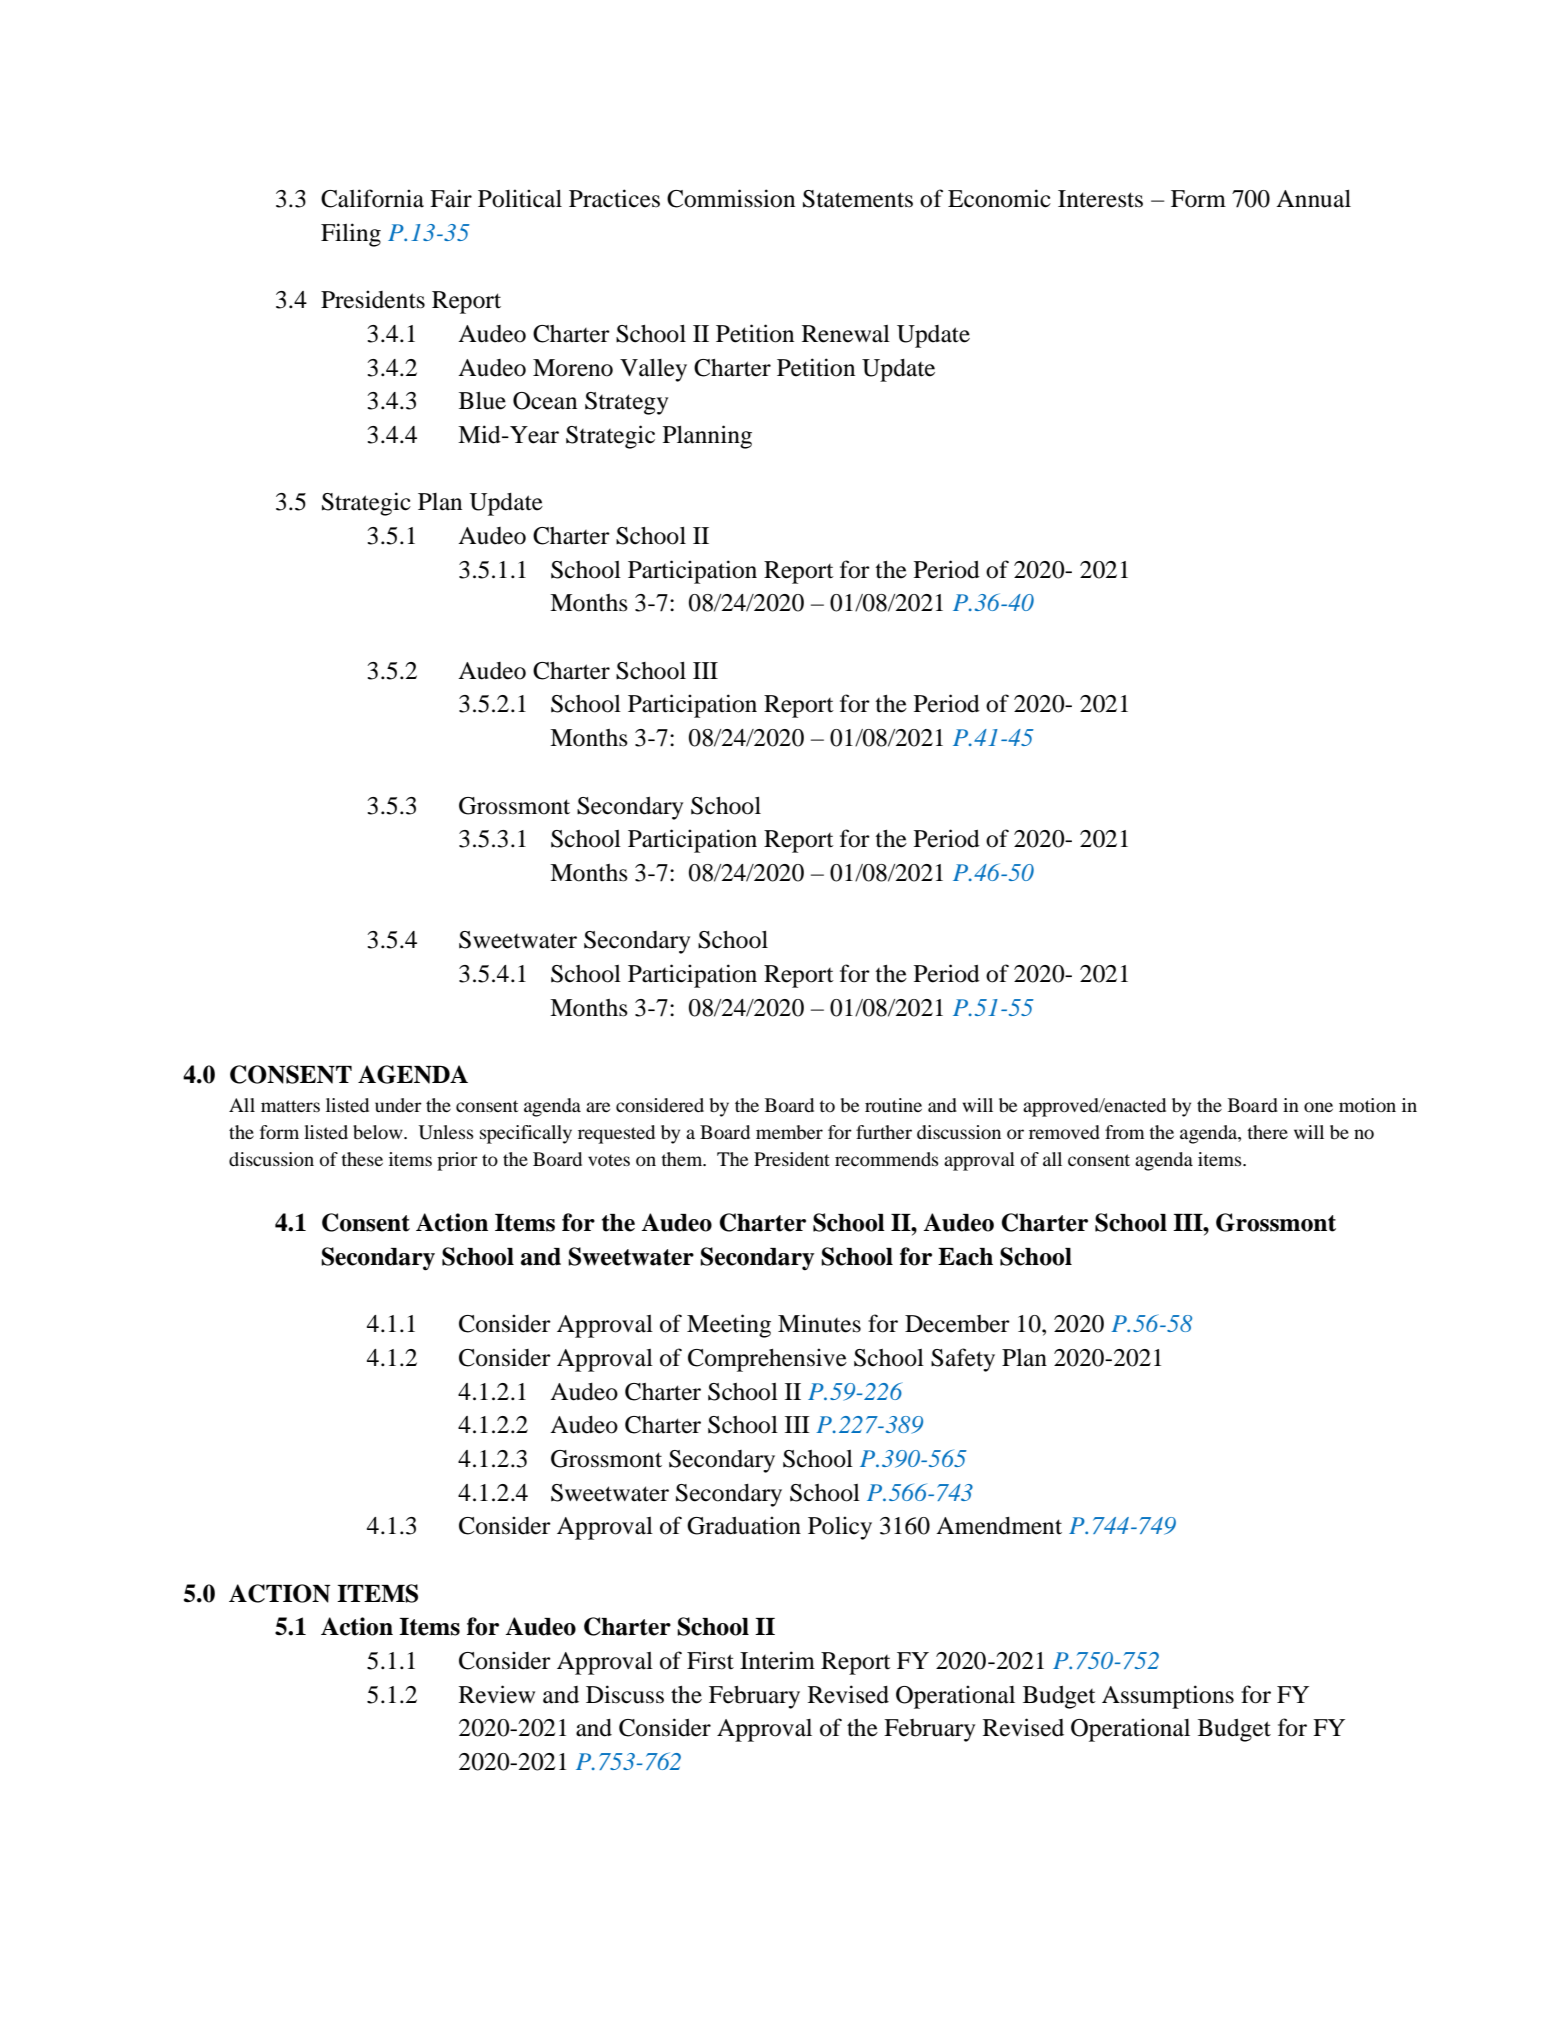  I want to click on Strategy, so click(626, 403).
